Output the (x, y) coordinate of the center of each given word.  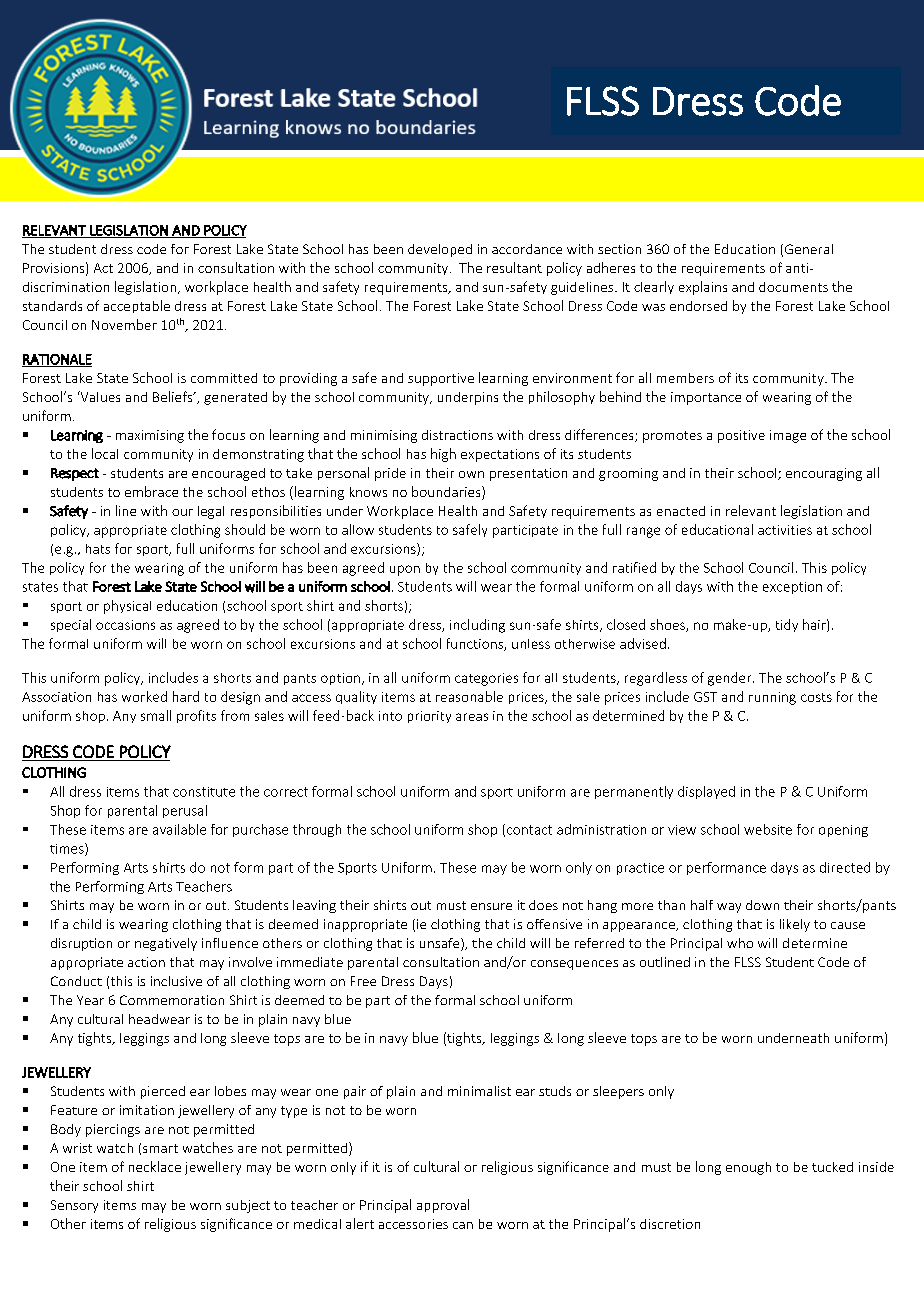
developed (440, 250)
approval (443, 1206)
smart (160, 1148)
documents (793, 287)
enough (748, 1168)
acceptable (137, 306)
